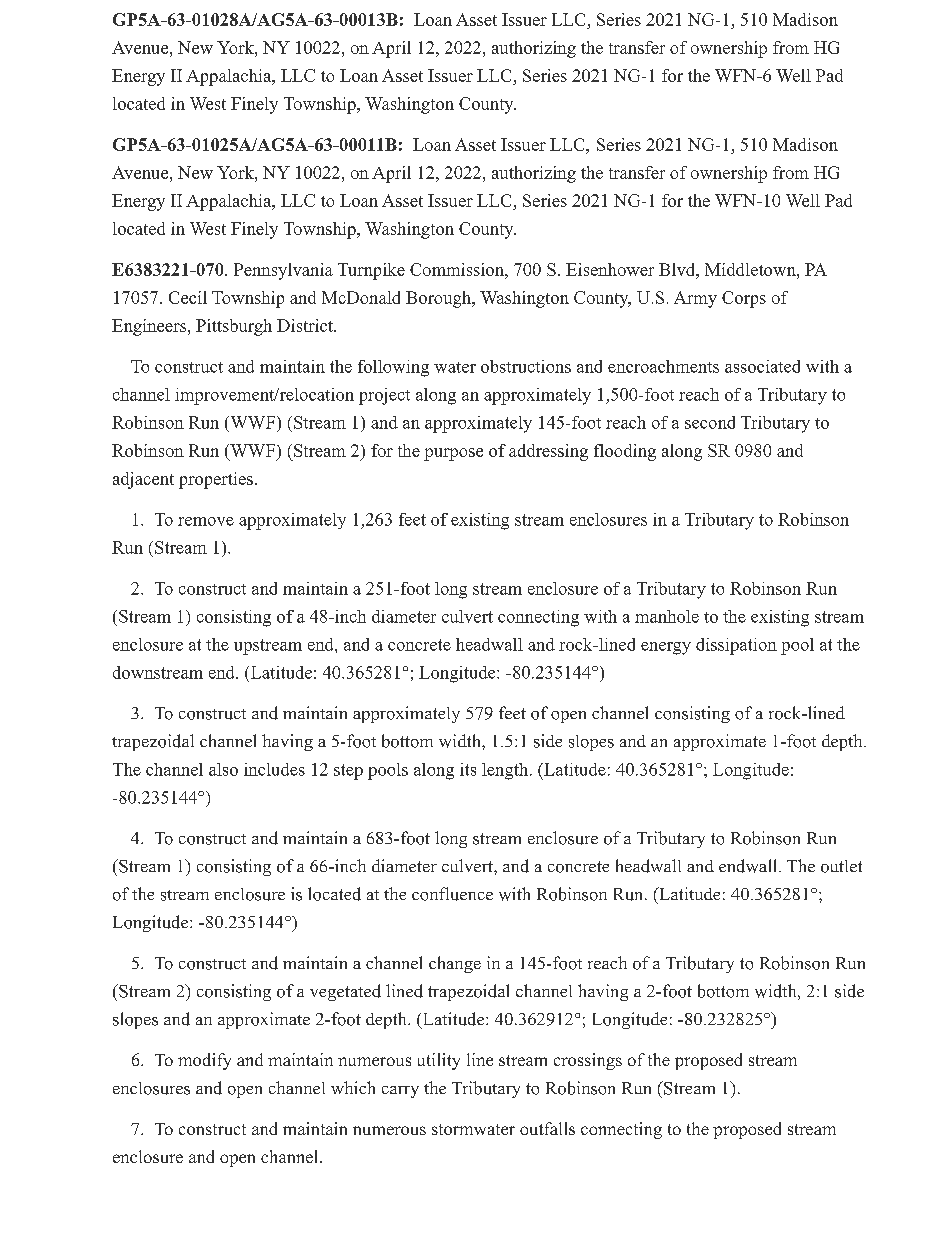  Describe the element at coordinates (223, 769) in the screenshot. I see `also` at that location.
